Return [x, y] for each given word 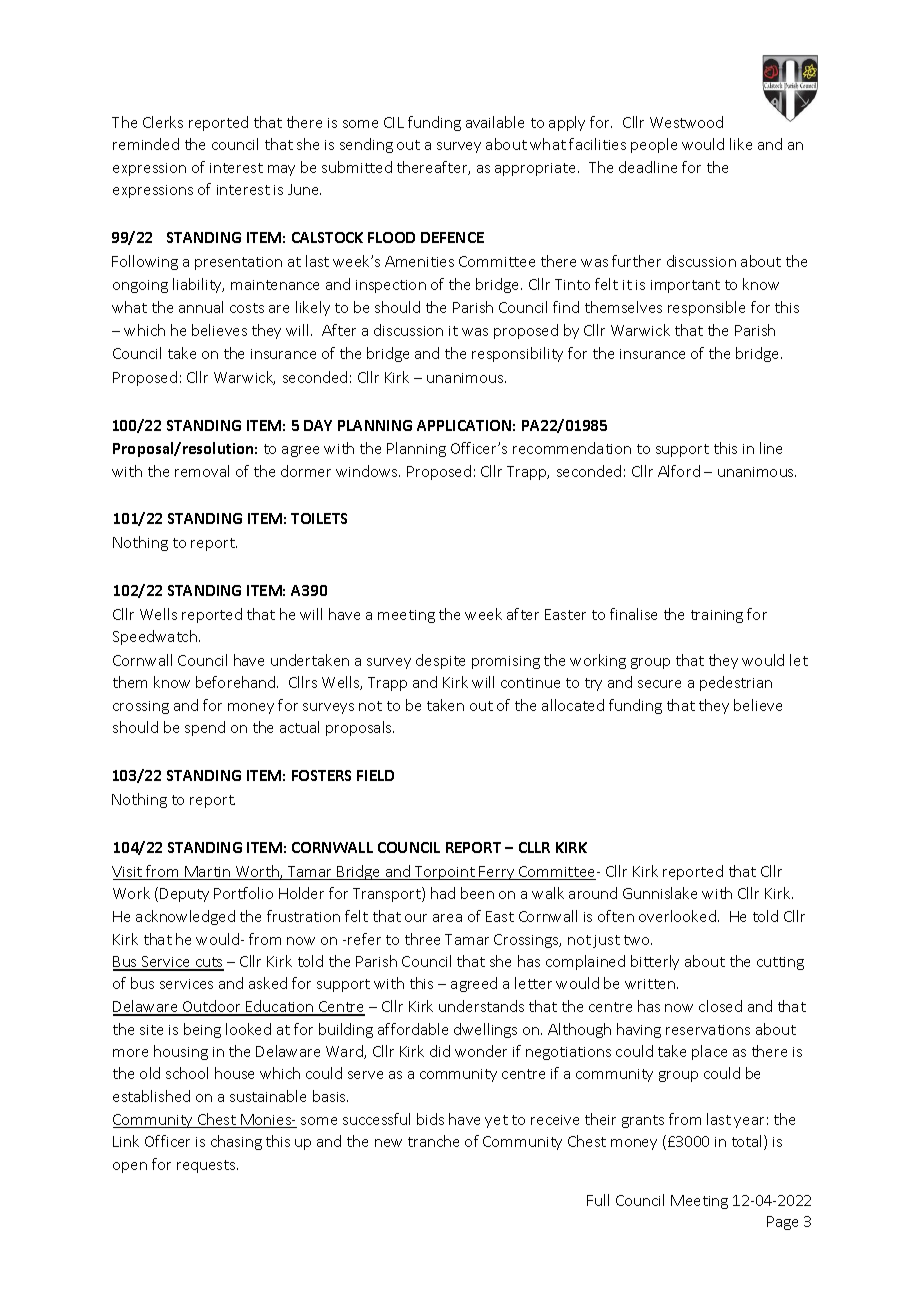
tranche [433, 1141]
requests [207, 1166]
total [748, 1142]
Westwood [686, 122]
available [495, 122]
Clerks [163, 122]
